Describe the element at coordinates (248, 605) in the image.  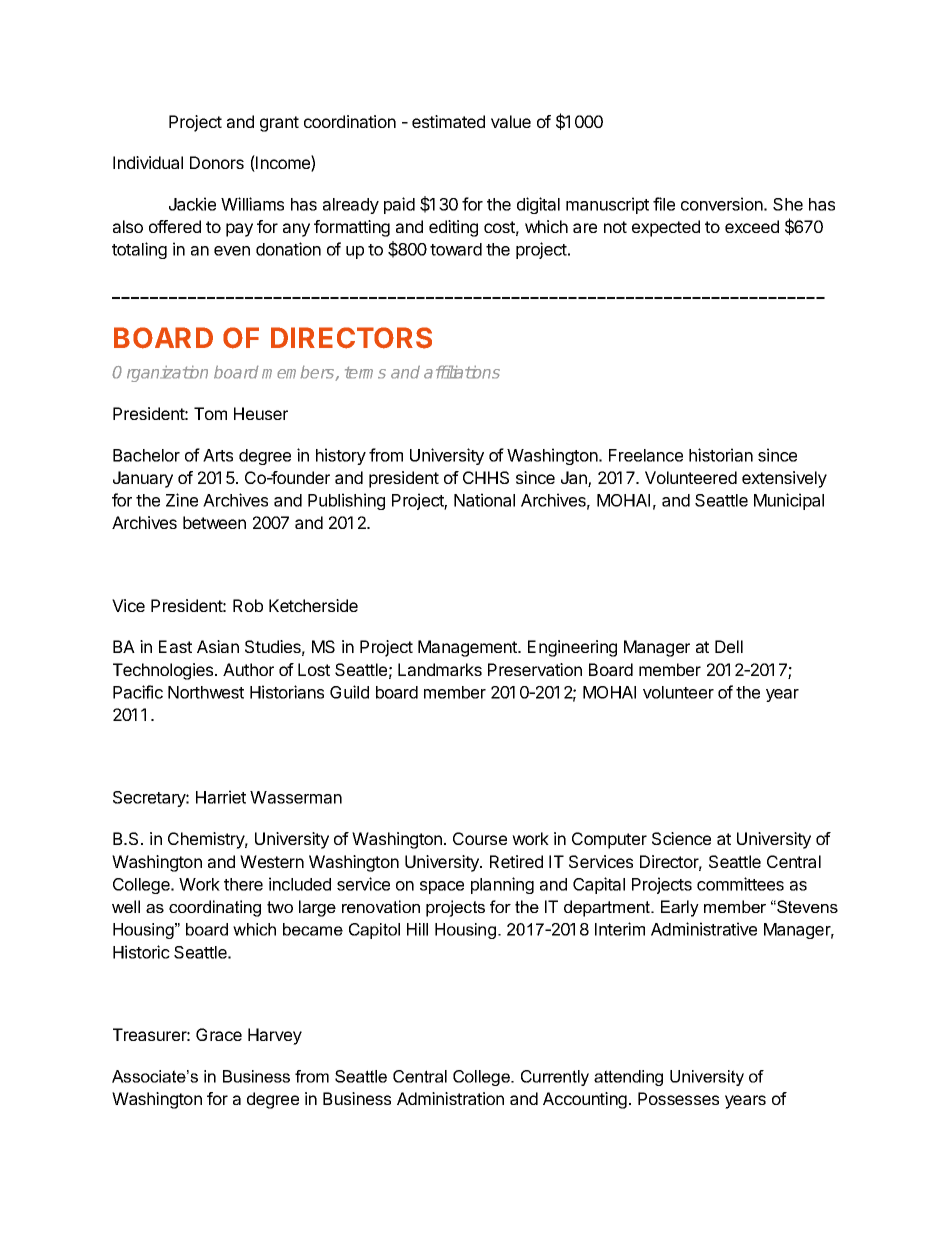
I see `Rob` at that location.
